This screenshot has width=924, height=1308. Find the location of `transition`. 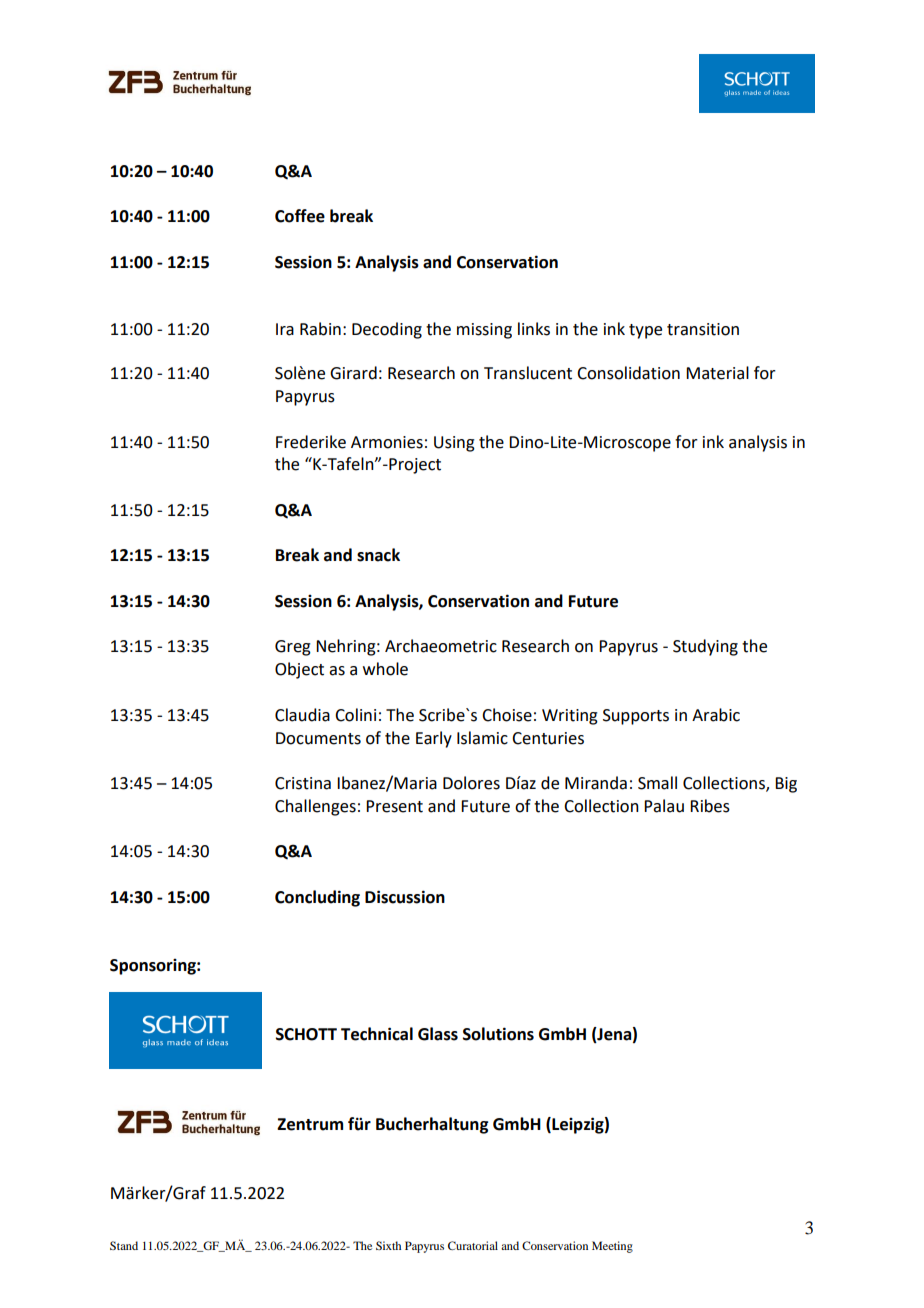

transition is located at coordinates (703, 329).
